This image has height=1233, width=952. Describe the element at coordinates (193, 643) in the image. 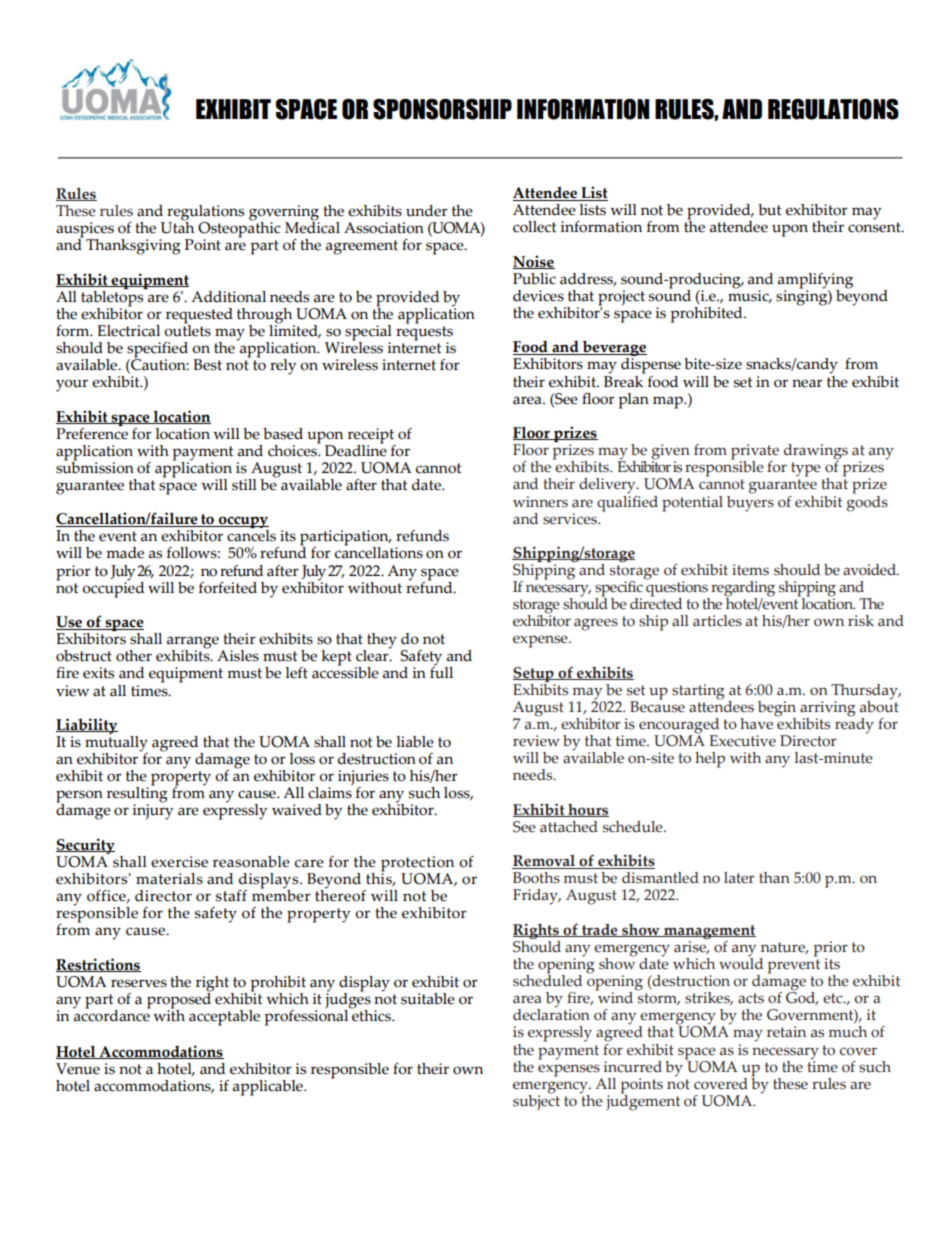

I see `arrange` at that location.
